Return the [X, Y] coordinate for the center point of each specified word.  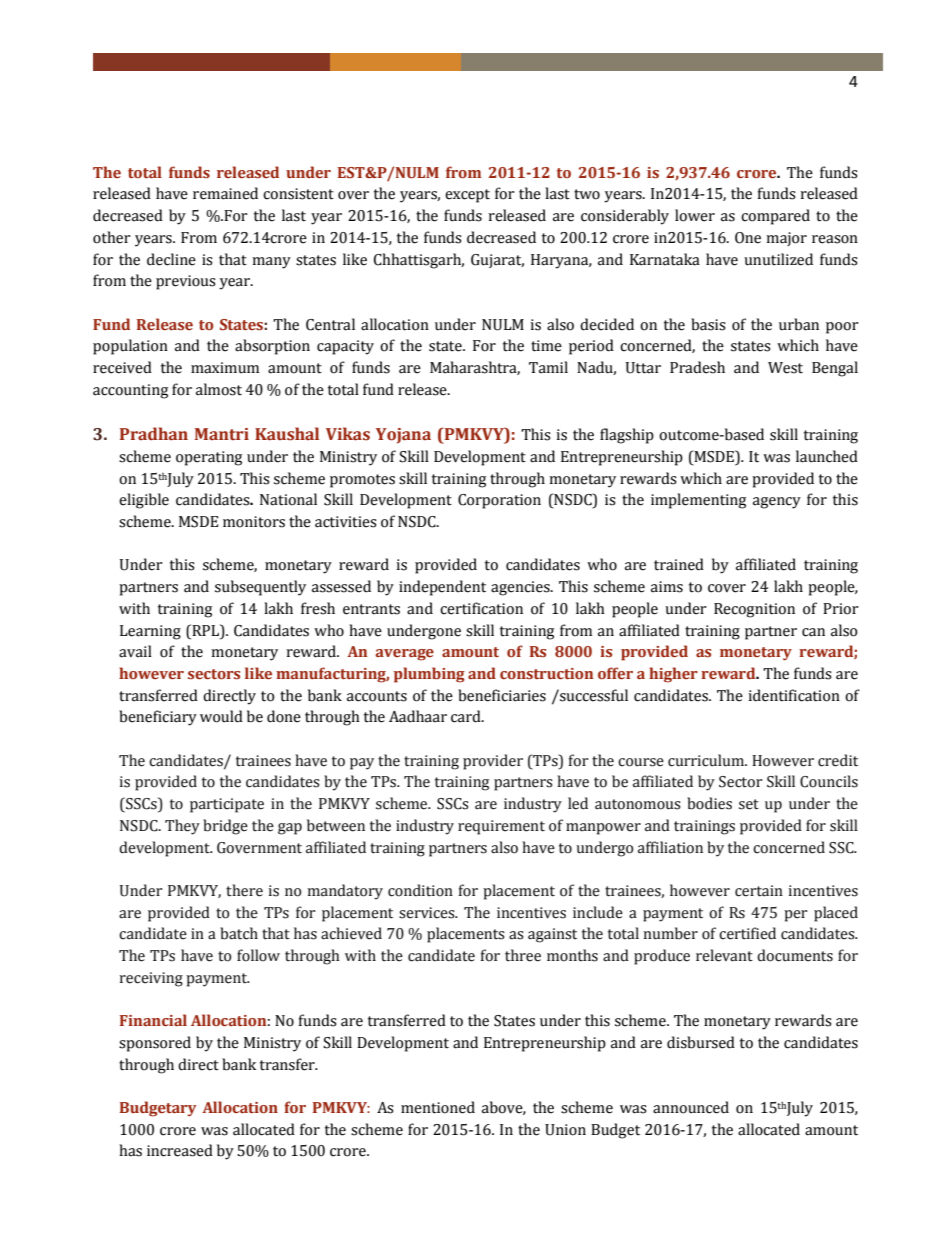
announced [691, 1107]
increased [180, 1150]
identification [794, 695]
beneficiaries [502, 695]
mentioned [438, 1107]
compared [775, 217]
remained [225, 193]
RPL [205, 630]
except [467, 196]
